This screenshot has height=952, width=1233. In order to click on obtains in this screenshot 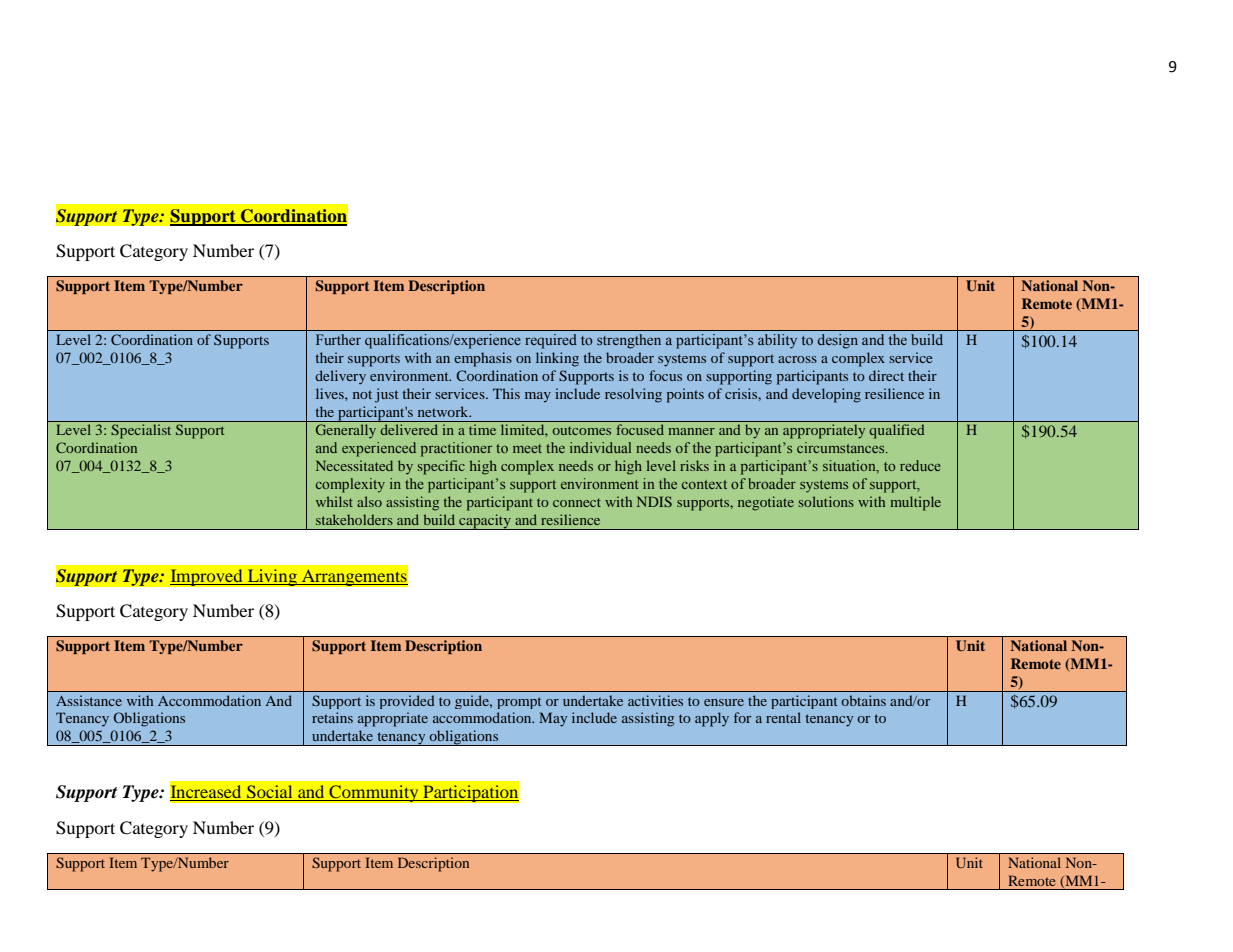, I will do `click(863, 700)`.
